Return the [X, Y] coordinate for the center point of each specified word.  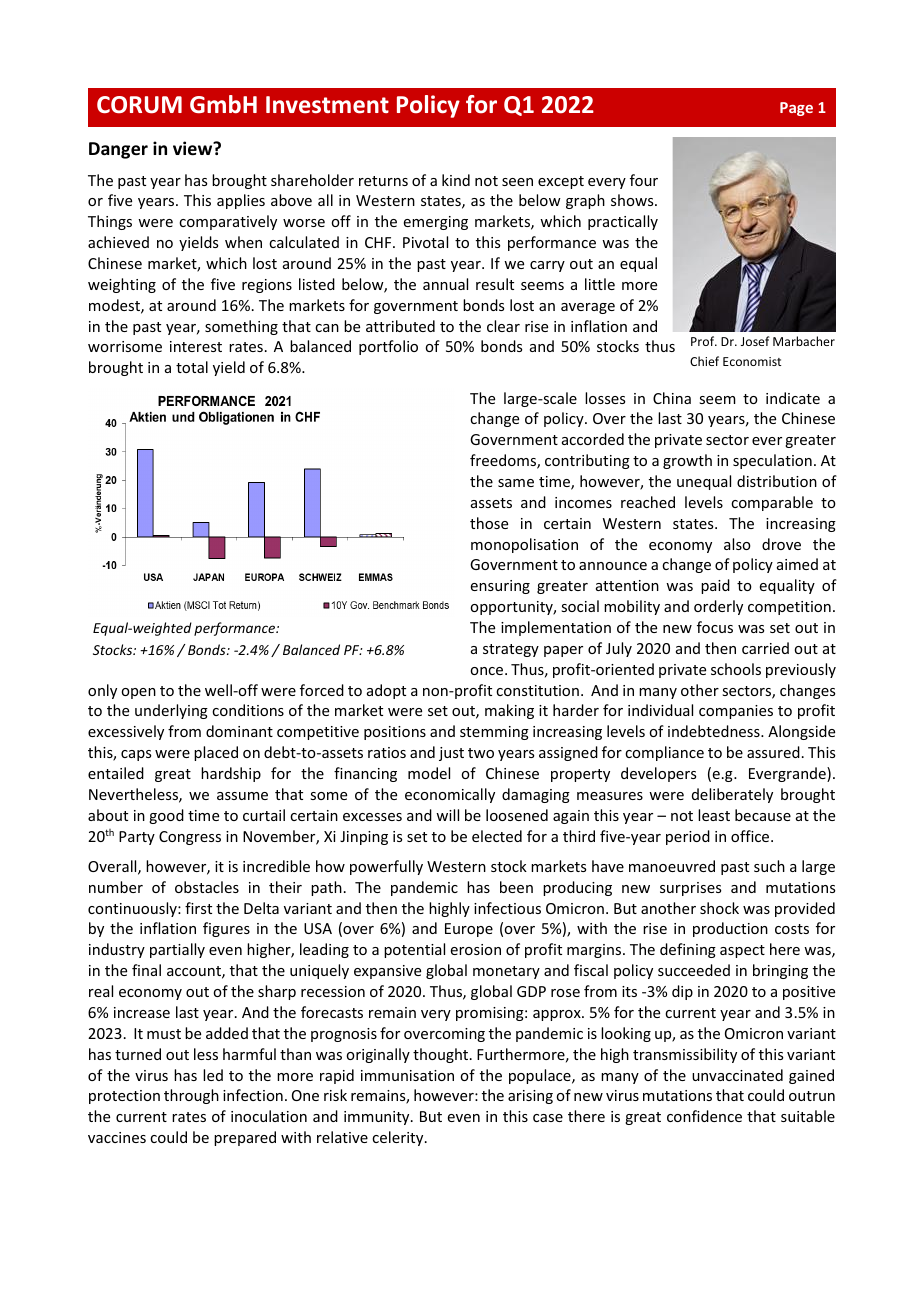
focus [715, 627]
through [191, 1096]
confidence [704, 1116]
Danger [118, 150]
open [138, 693]
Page [796, 109]
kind [456, 180]
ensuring [500, 587]
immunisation [407, 1075]
